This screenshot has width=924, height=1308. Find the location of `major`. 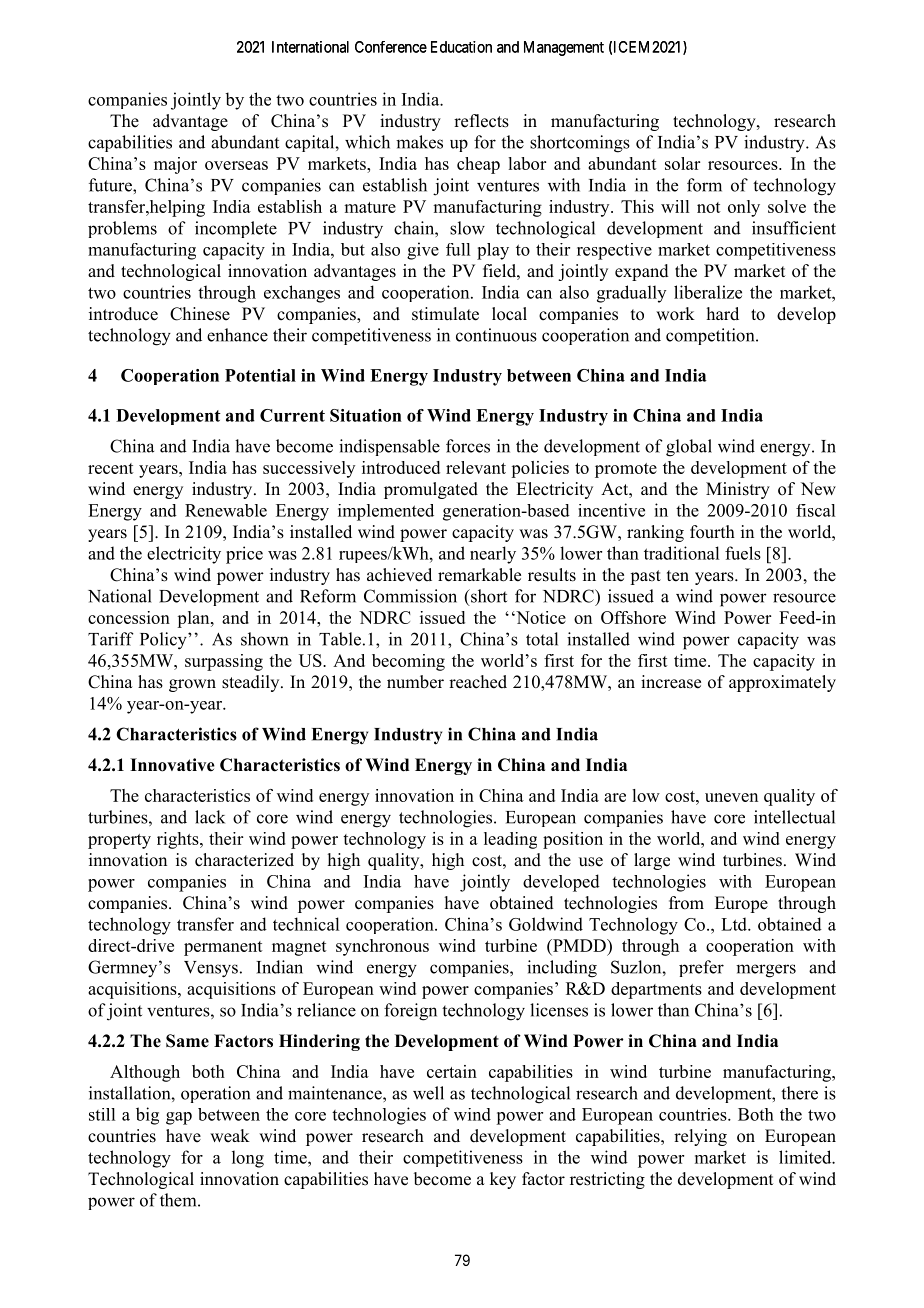

major is located at coordinates (175, 165).
